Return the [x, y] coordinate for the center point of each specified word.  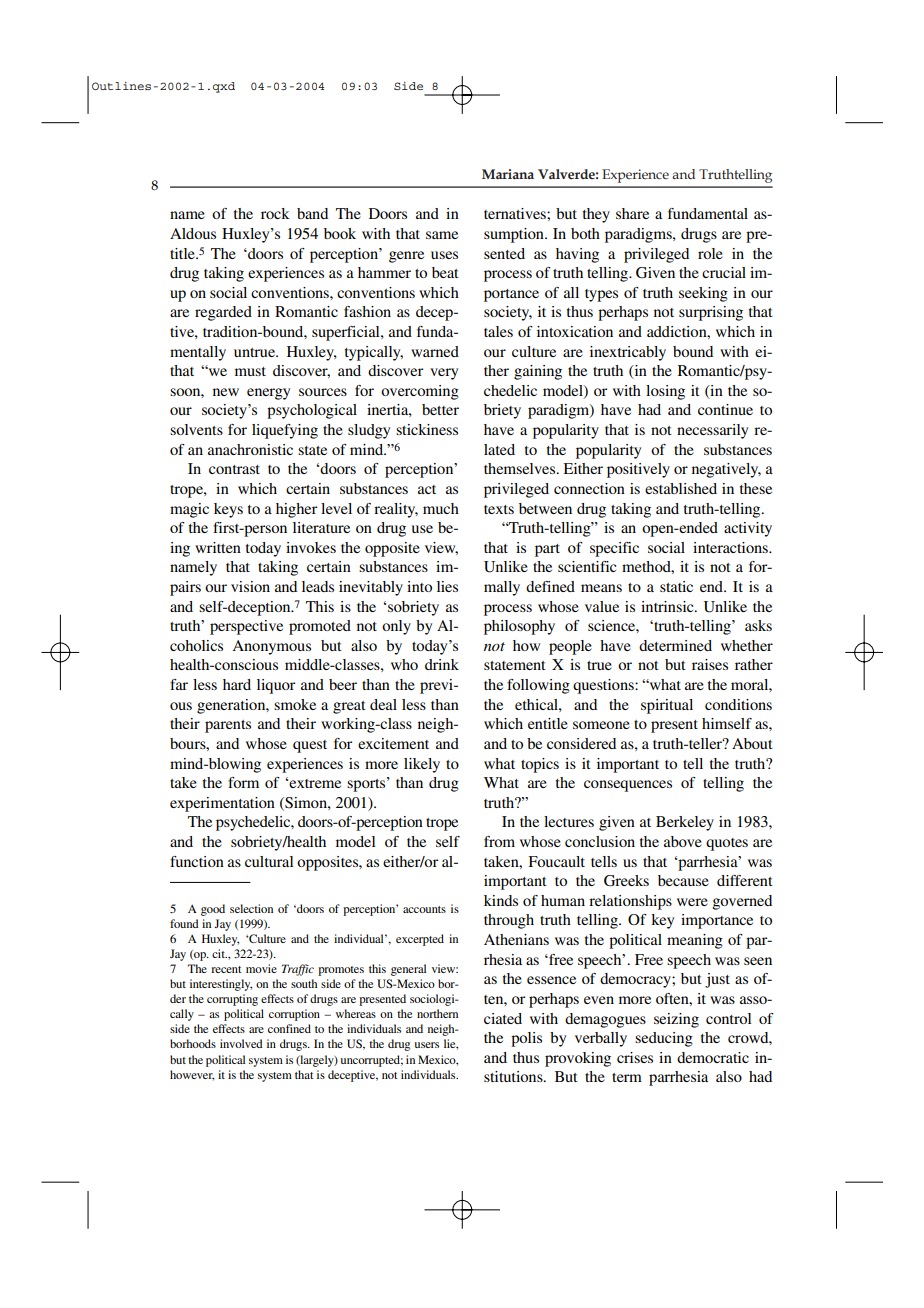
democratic [713, 1057]
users [426, 1045]
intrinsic [668, 606]
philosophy [519, 627]
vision [250, 586]
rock [275, 213]
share [632, 213]
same [442, 235]
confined [289, 1028]
